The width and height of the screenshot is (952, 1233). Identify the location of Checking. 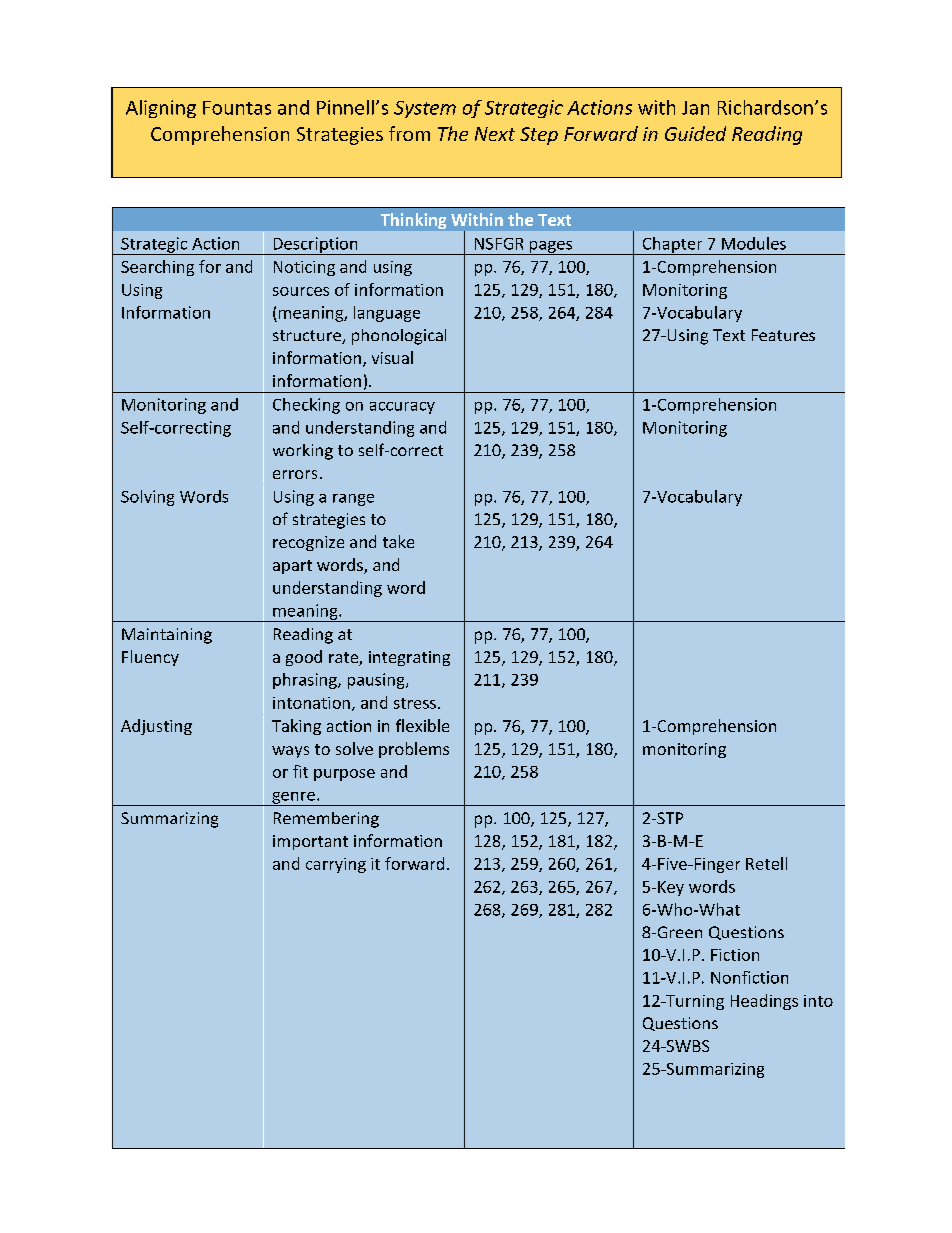
(306, 406).
